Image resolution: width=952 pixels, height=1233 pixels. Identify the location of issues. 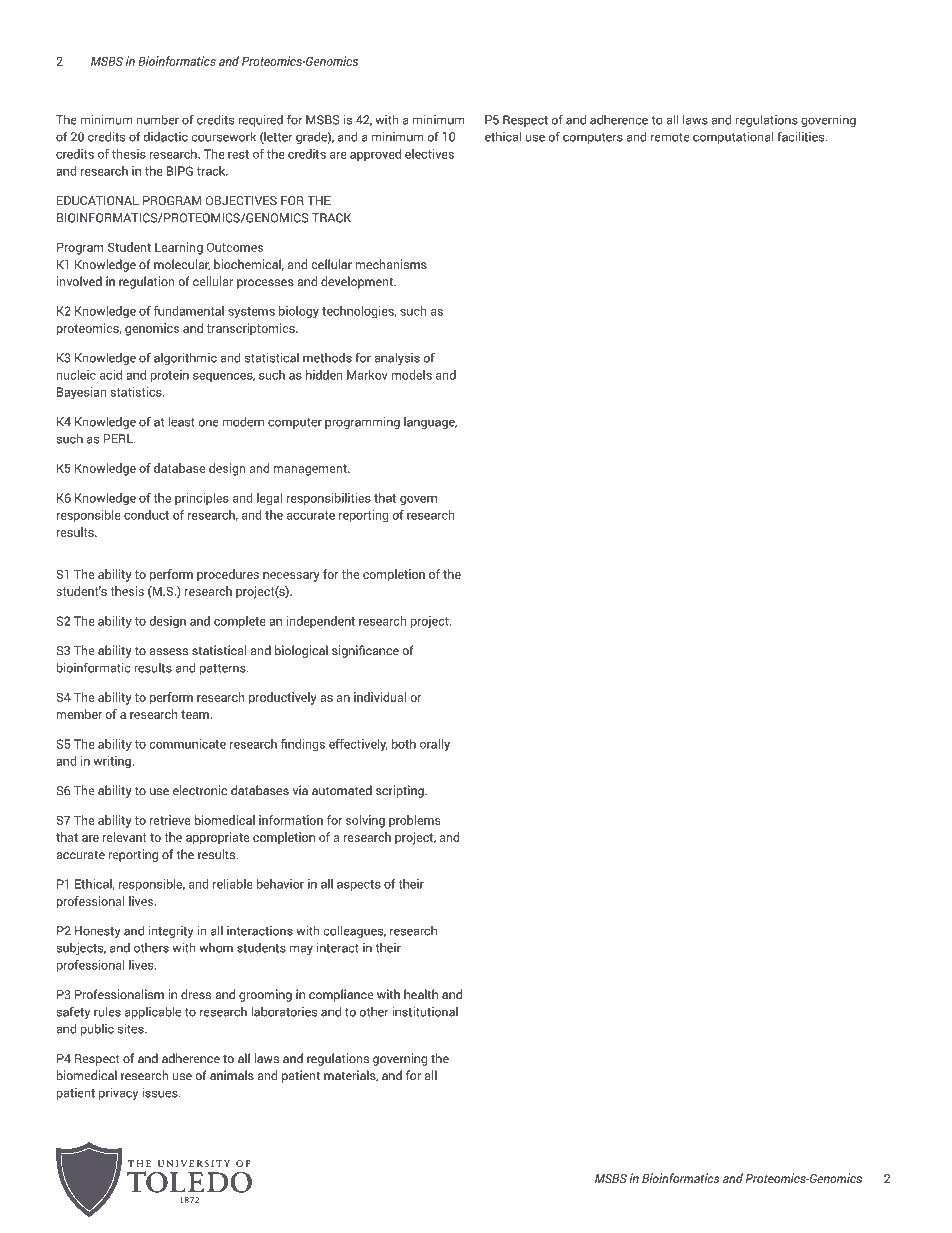
(161, 1092).
